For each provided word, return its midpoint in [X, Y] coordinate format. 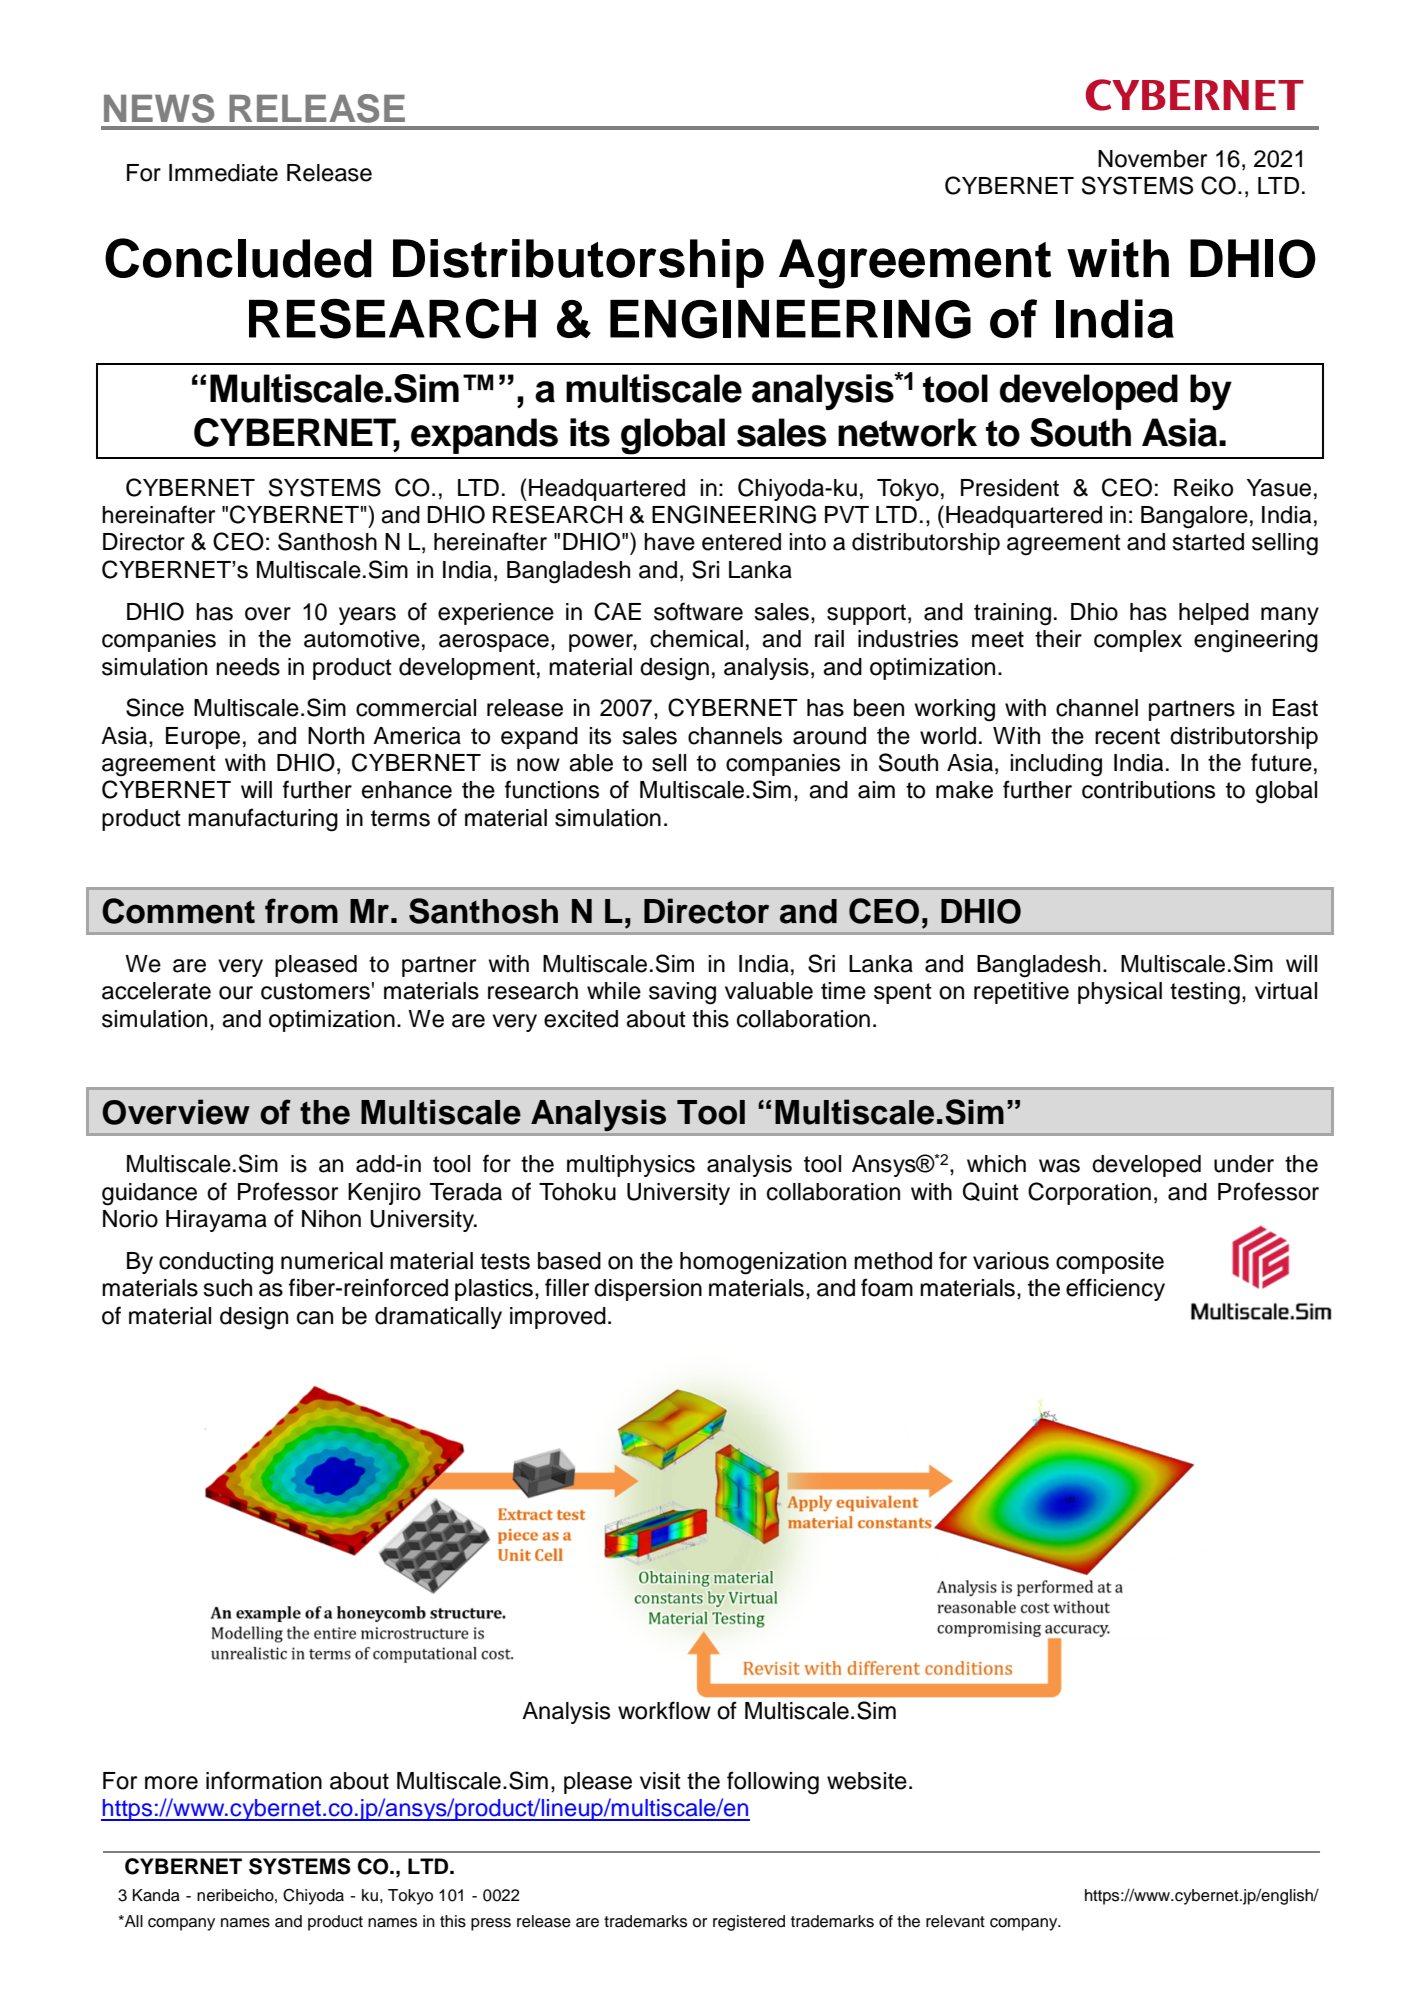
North [336, 736]
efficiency [1115, 1289]
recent [1127, 736]
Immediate [223, 173]
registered [749, 1923]
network [907, 432]
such [227, 1288]
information [264, 1780]
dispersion [648, 1290]
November [1152, 159]
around [829, 736]
